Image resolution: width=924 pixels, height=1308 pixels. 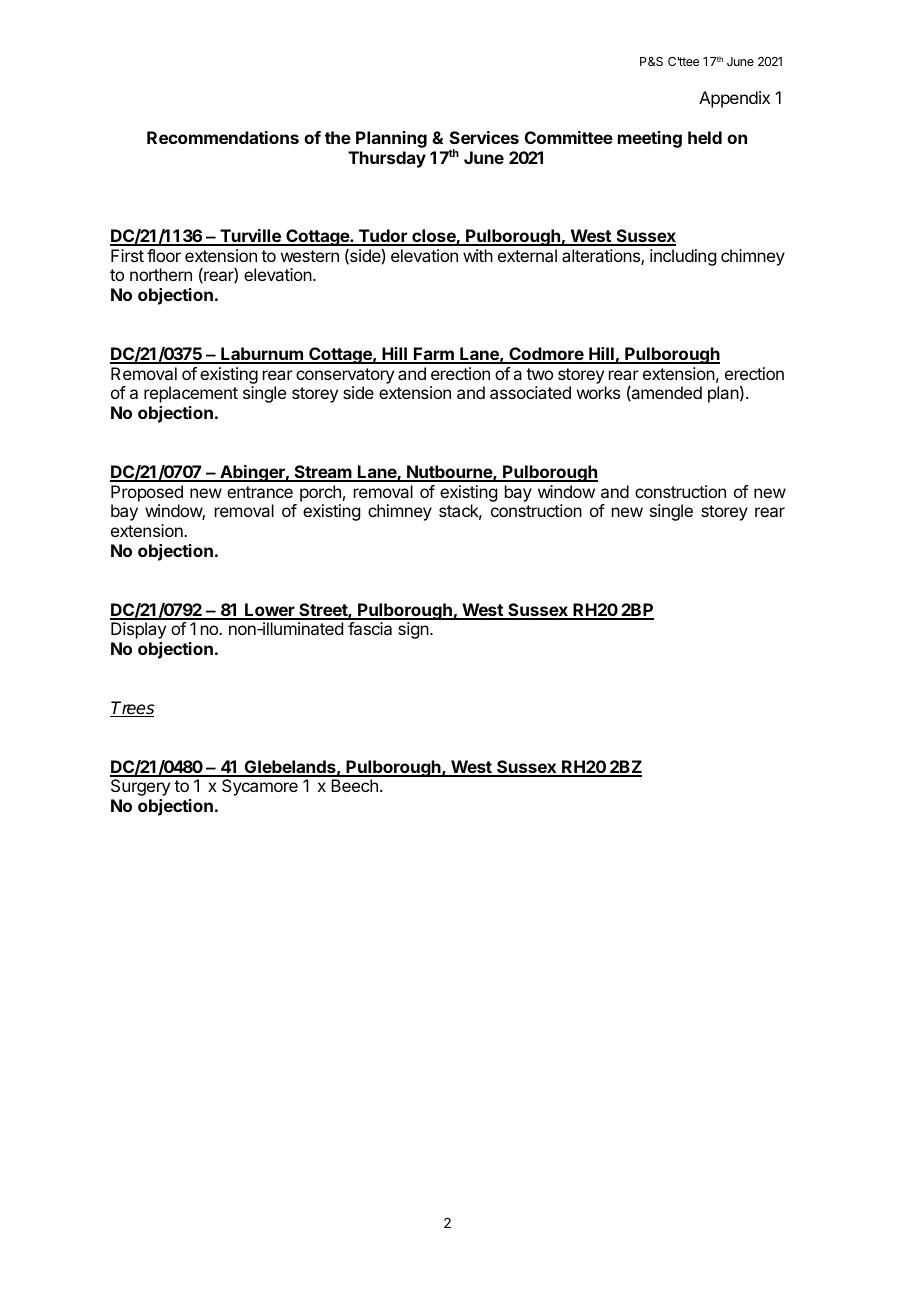 I want to click on Services, so click(x=484, y=137).
